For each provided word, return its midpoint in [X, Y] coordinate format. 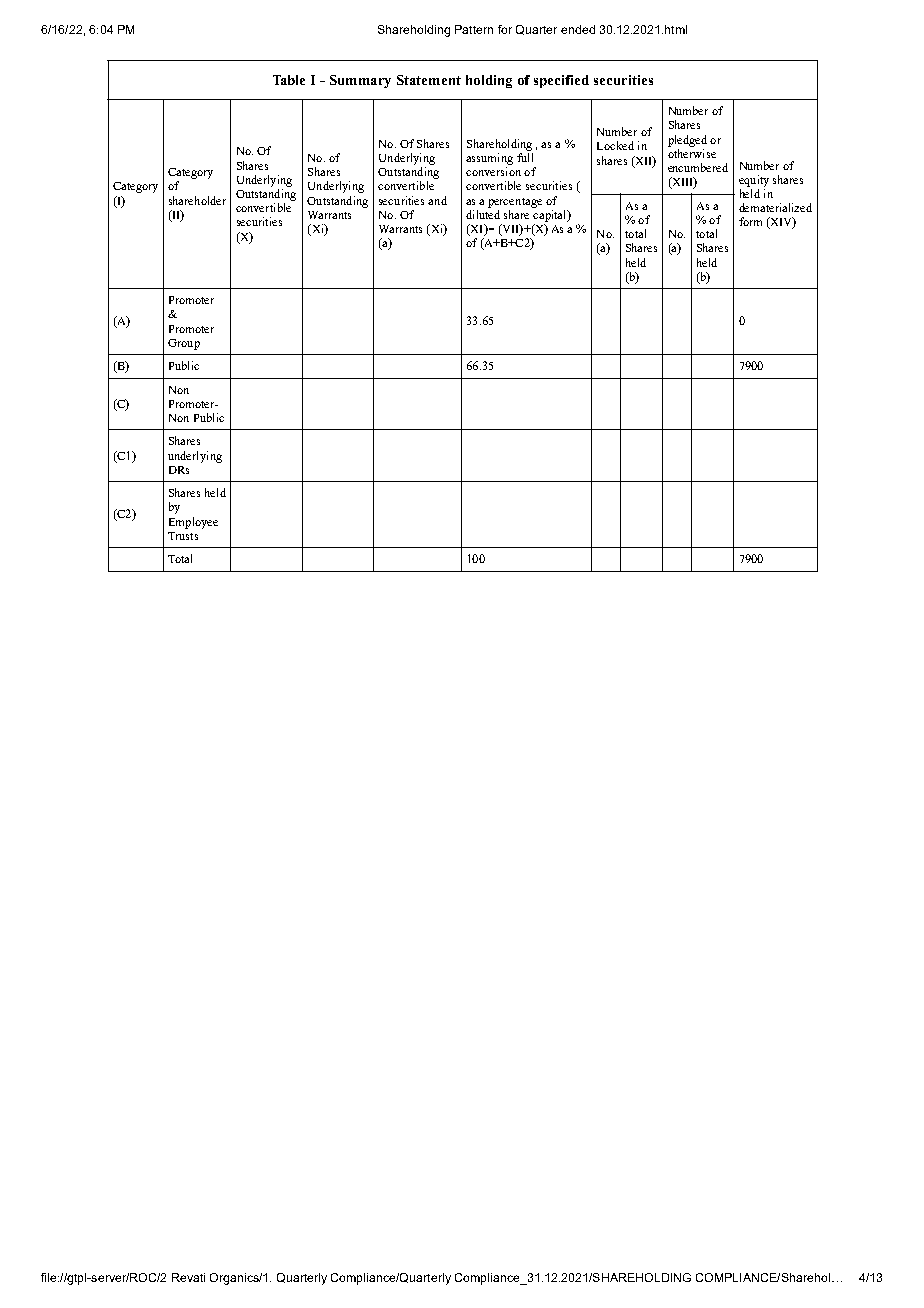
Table [289, 80]
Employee [193, 523]
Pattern [474, 29]
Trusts [183, 536]
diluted [483, 214]
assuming [489, 159]
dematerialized [775, 207]
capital [551, 216]
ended [578, 29]
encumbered [698, 167]
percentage [515, 203]
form [750, 221]
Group [184, 344]
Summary [360, 81]
